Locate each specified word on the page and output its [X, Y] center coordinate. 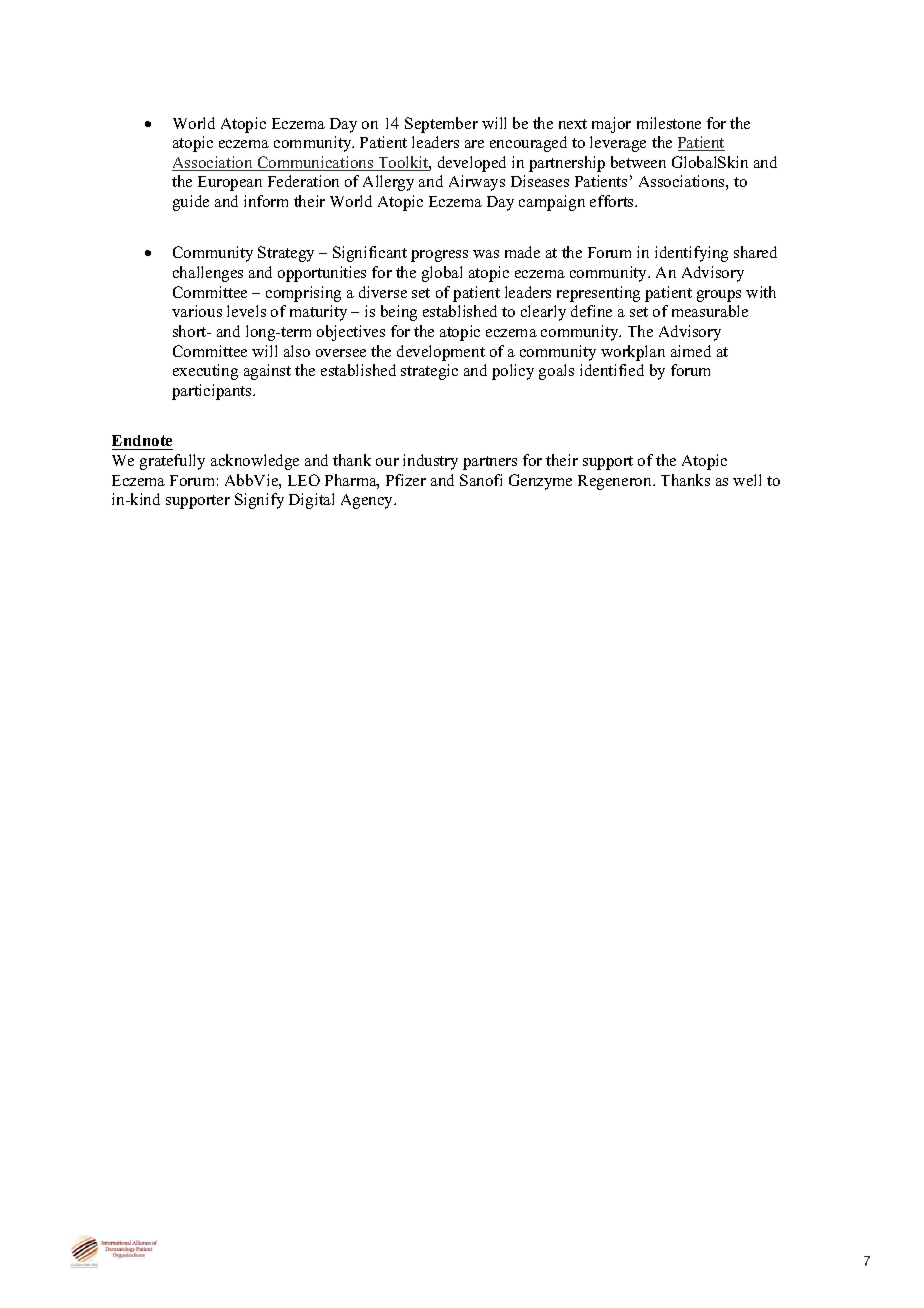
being [399, 313]
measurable [710, 311]
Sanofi [481, 480]
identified [612, 370]
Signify [259, 501]
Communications [316, 163]
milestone [669, 123]
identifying [691, 254]
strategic [429, 372]
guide [191, 203]
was [486, 254]
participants [213, 392]
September [441, 125]
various [197, 311]
